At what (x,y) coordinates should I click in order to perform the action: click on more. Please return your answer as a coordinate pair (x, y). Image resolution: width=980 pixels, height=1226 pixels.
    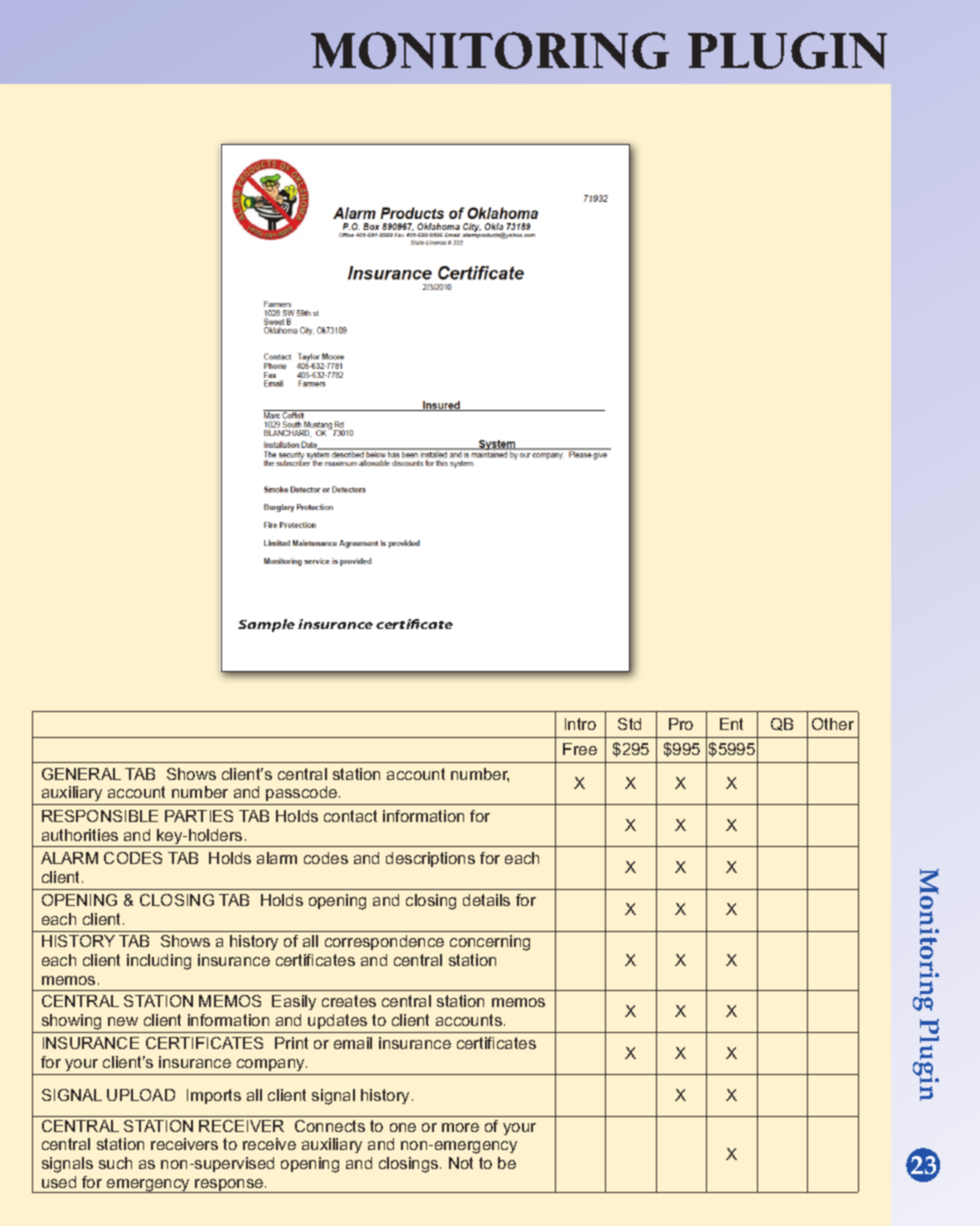
    Looking at the image, I should click on (460, 1127).
